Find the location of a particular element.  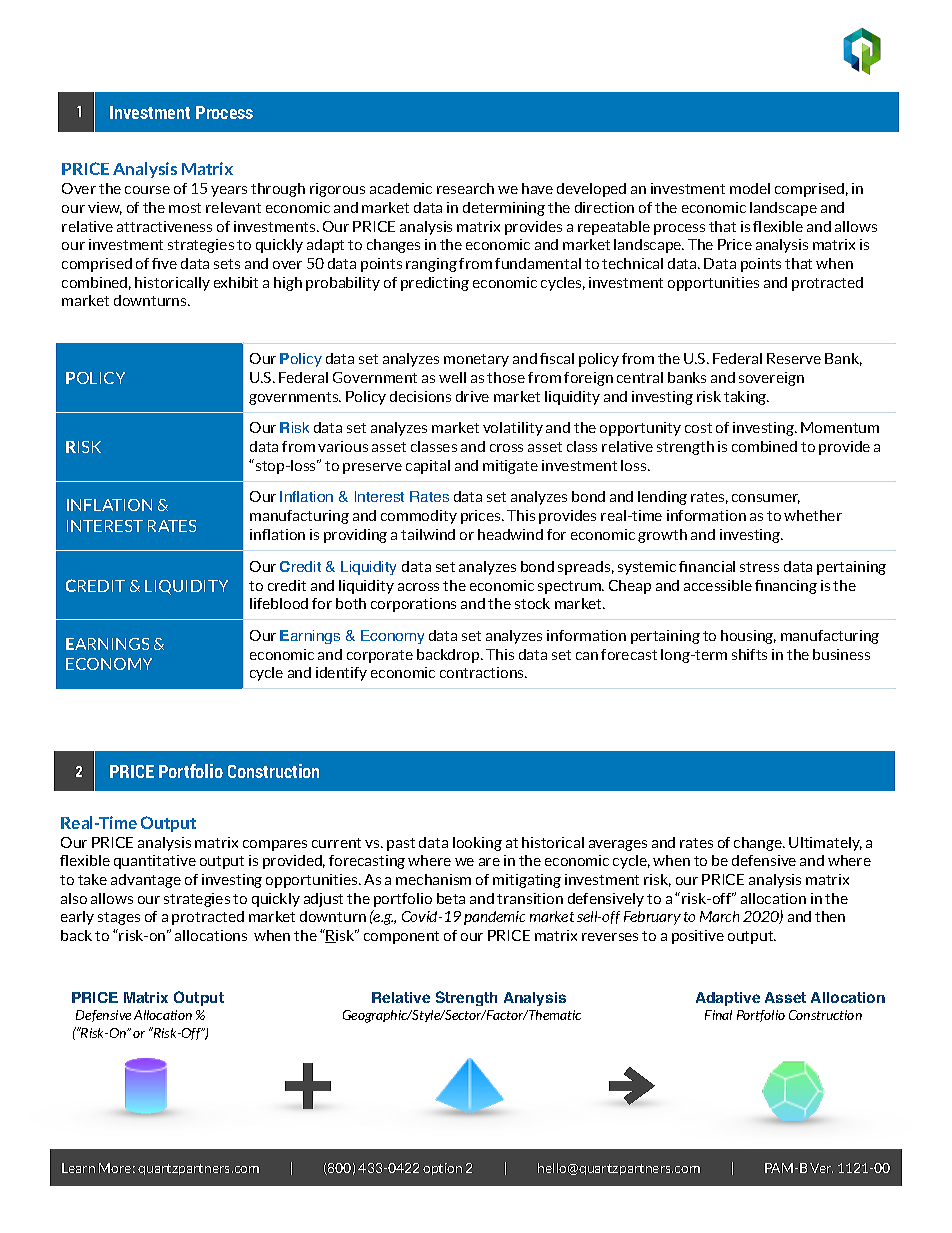

option is located at coordinates (442, 1169).
